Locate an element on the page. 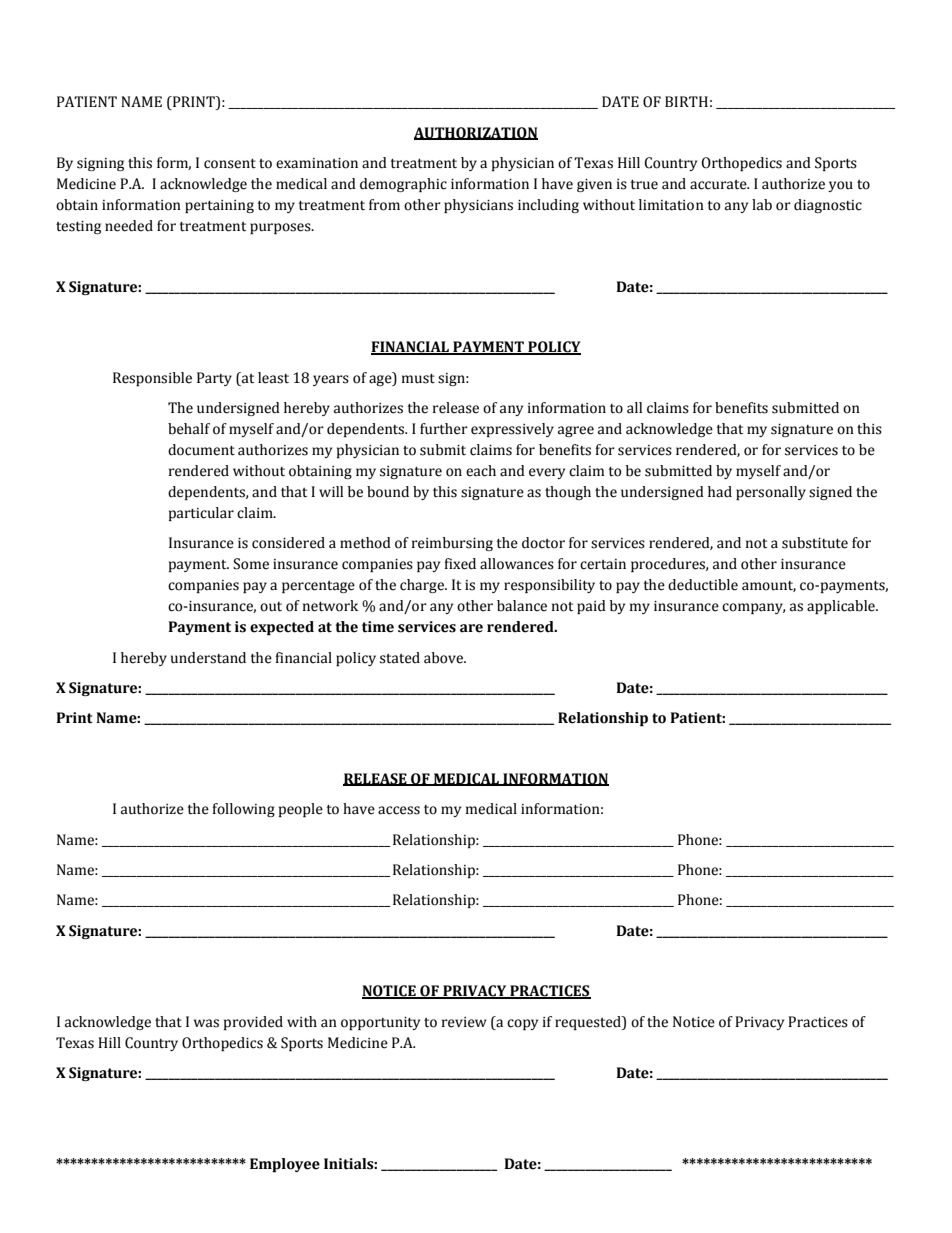  AUTHORIZATION is located at coordinates (476, 133).
